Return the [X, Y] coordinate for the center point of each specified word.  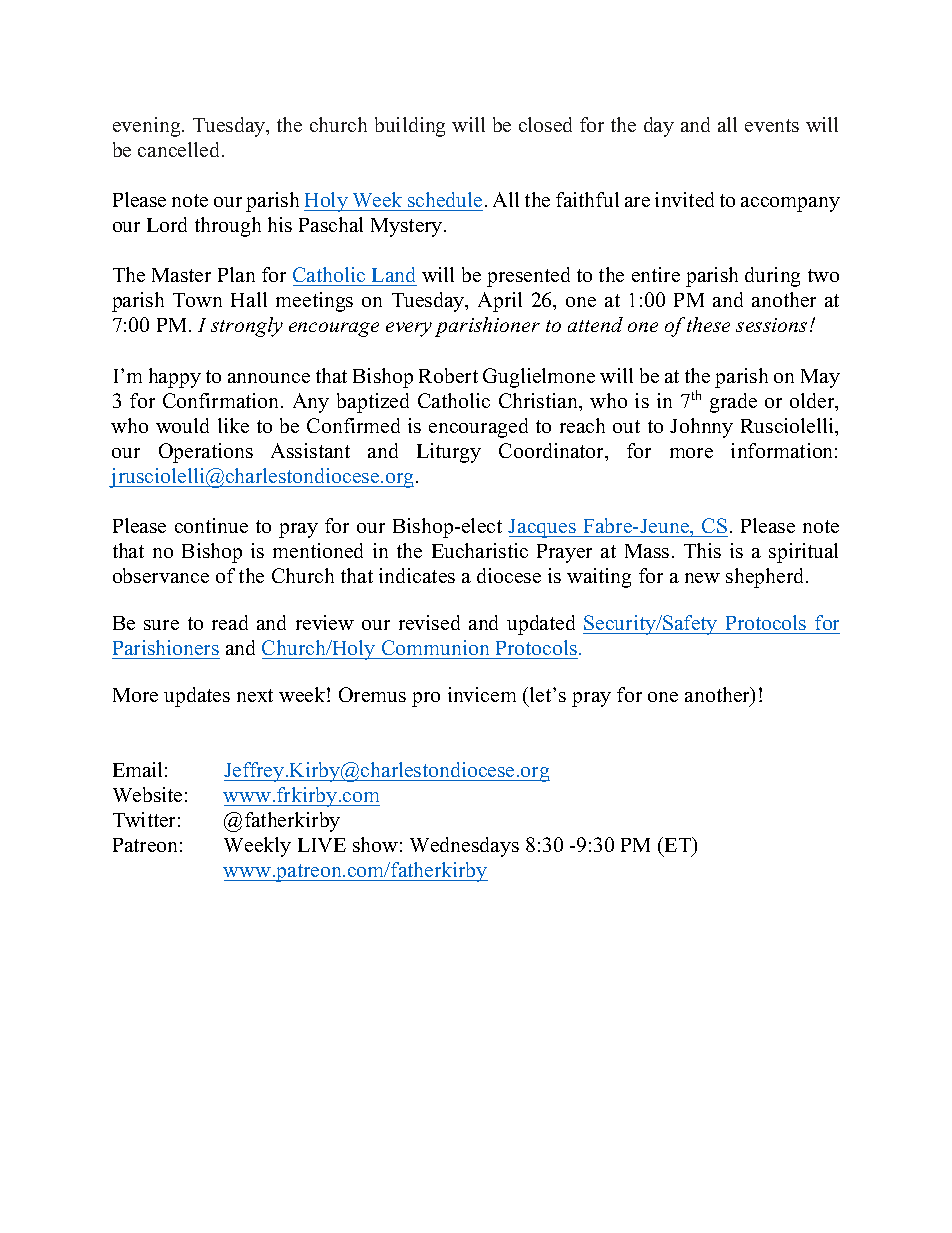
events [772, 125]
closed [545, 124]
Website [147, 794]
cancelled [180, 149]
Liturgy [449, 453]
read [230, 622]
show [375, 844]
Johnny [701, 428]
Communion [435, 647]
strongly [247, 327]
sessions [771, 325]
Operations [206, 453]
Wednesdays [464, 847]
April [500, 302]
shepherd [766, 578]
